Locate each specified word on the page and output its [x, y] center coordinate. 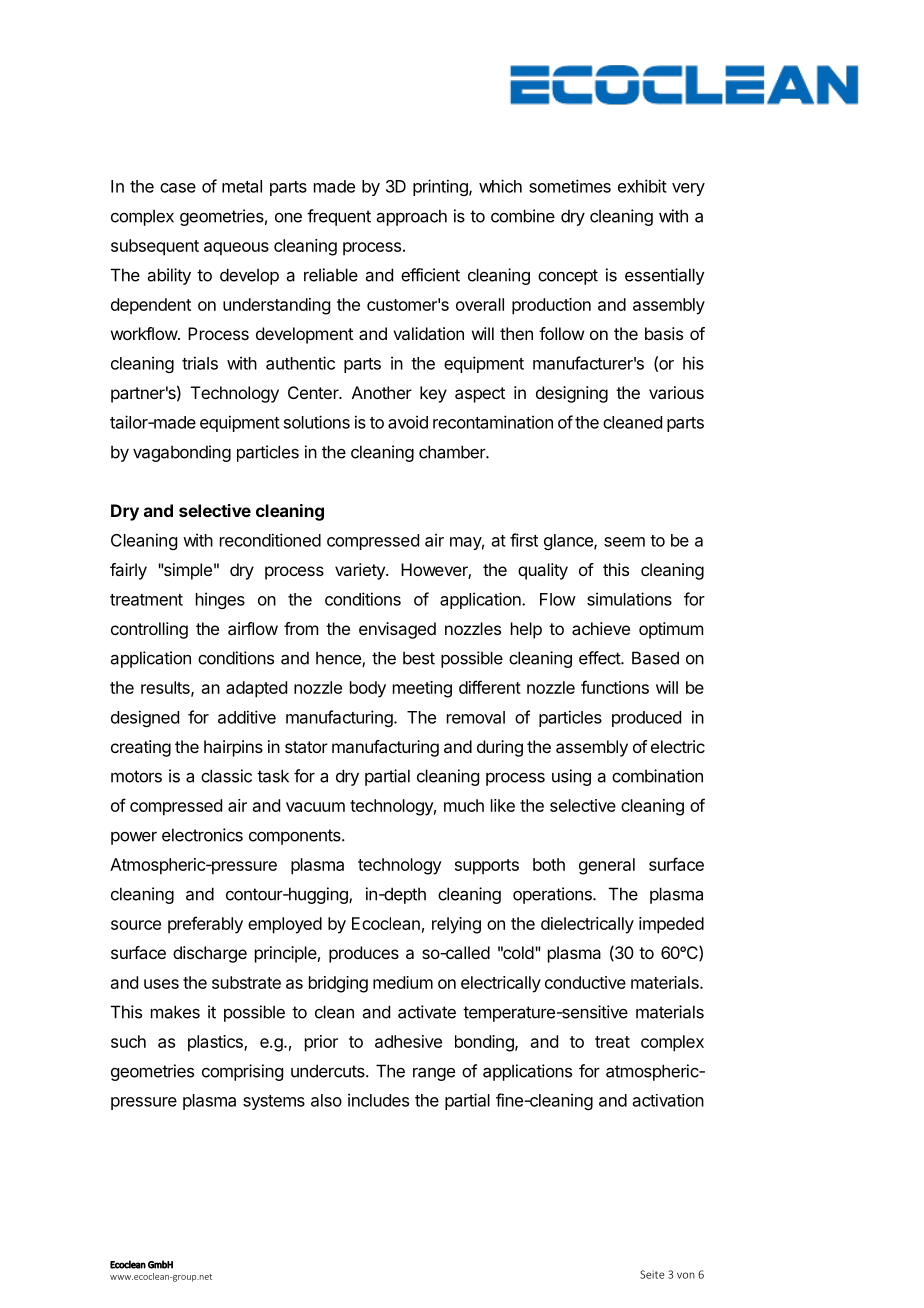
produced [646, 719]
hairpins [233, 748]
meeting [422, 689]
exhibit [642, 186]
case [178, 188]
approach [412, 217]
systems [274, 1102]
